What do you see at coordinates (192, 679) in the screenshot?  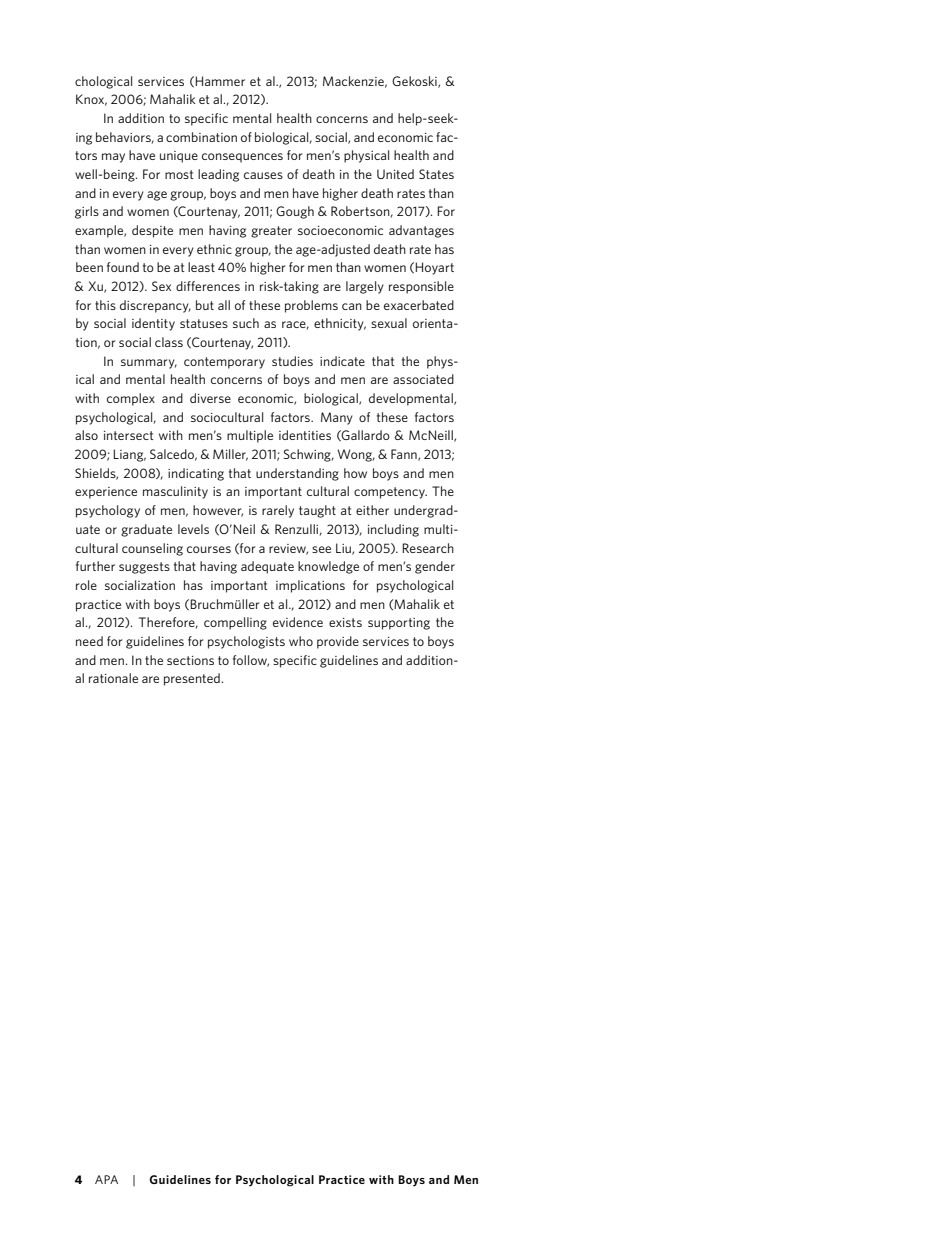 I see `presented` at bounding box center [192, 679].
